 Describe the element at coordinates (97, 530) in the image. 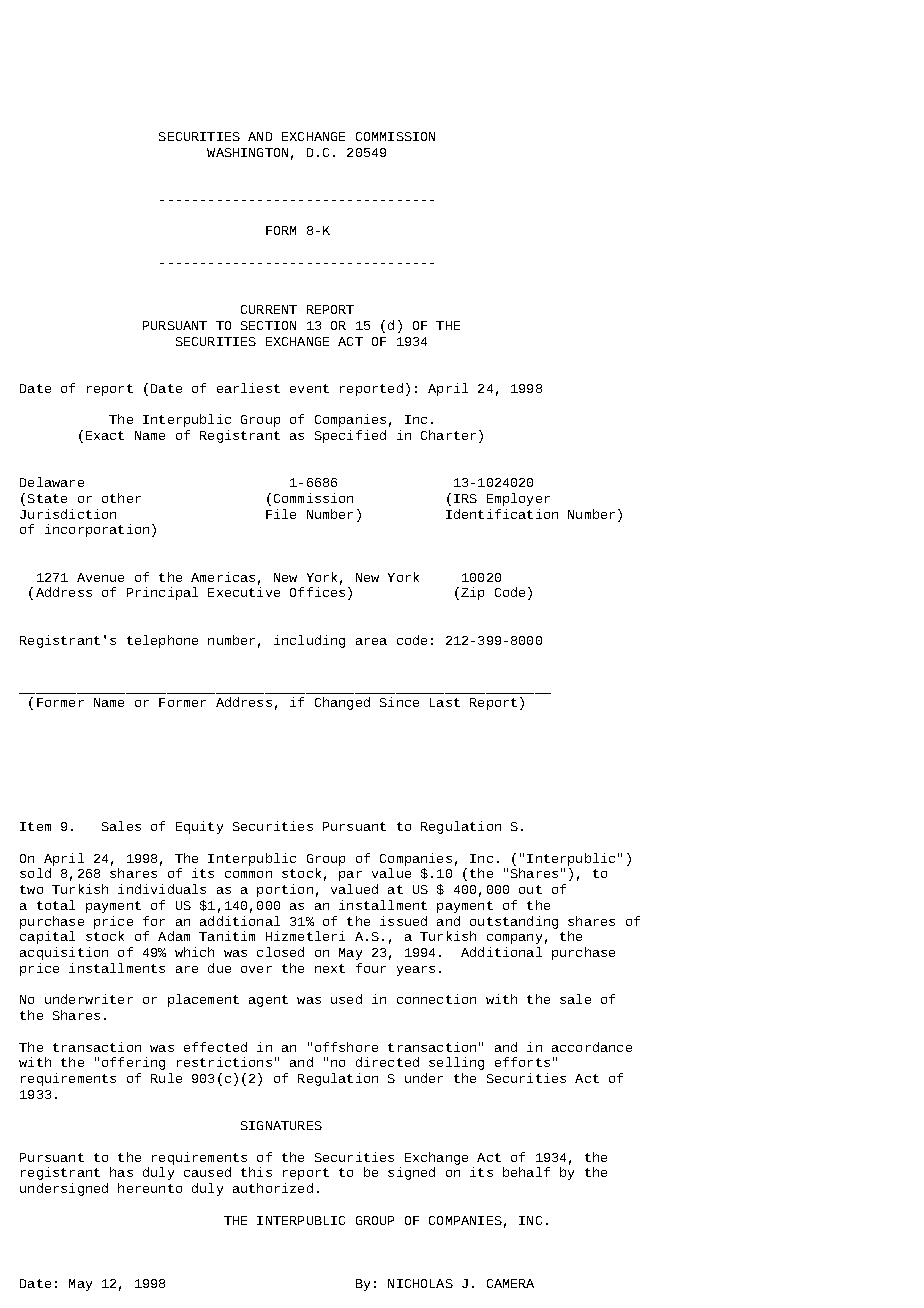

I see `incorporation` at that location.
